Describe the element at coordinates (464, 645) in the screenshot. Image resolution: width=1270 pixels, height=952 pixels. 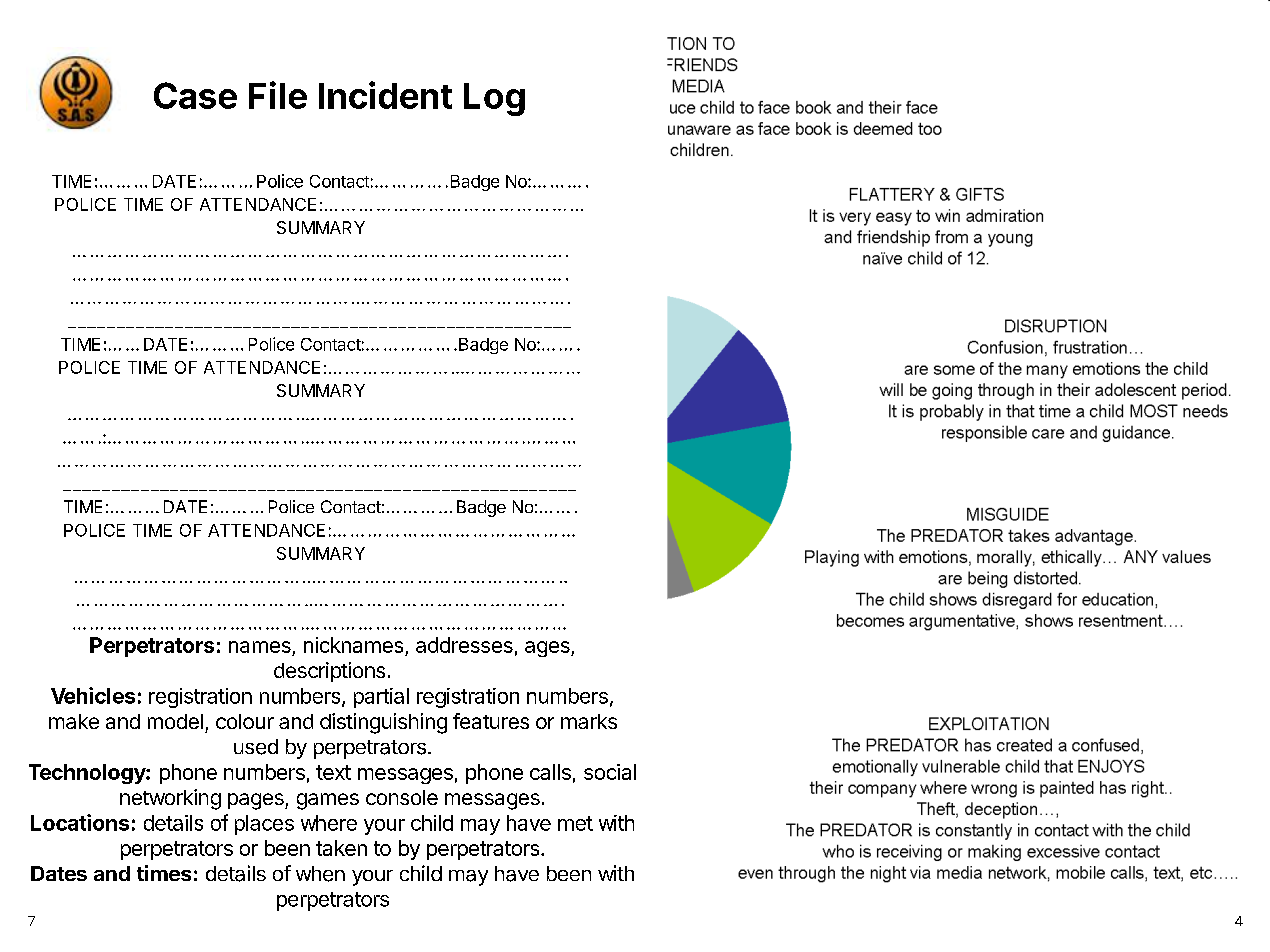
I see `addresses` at that location.
